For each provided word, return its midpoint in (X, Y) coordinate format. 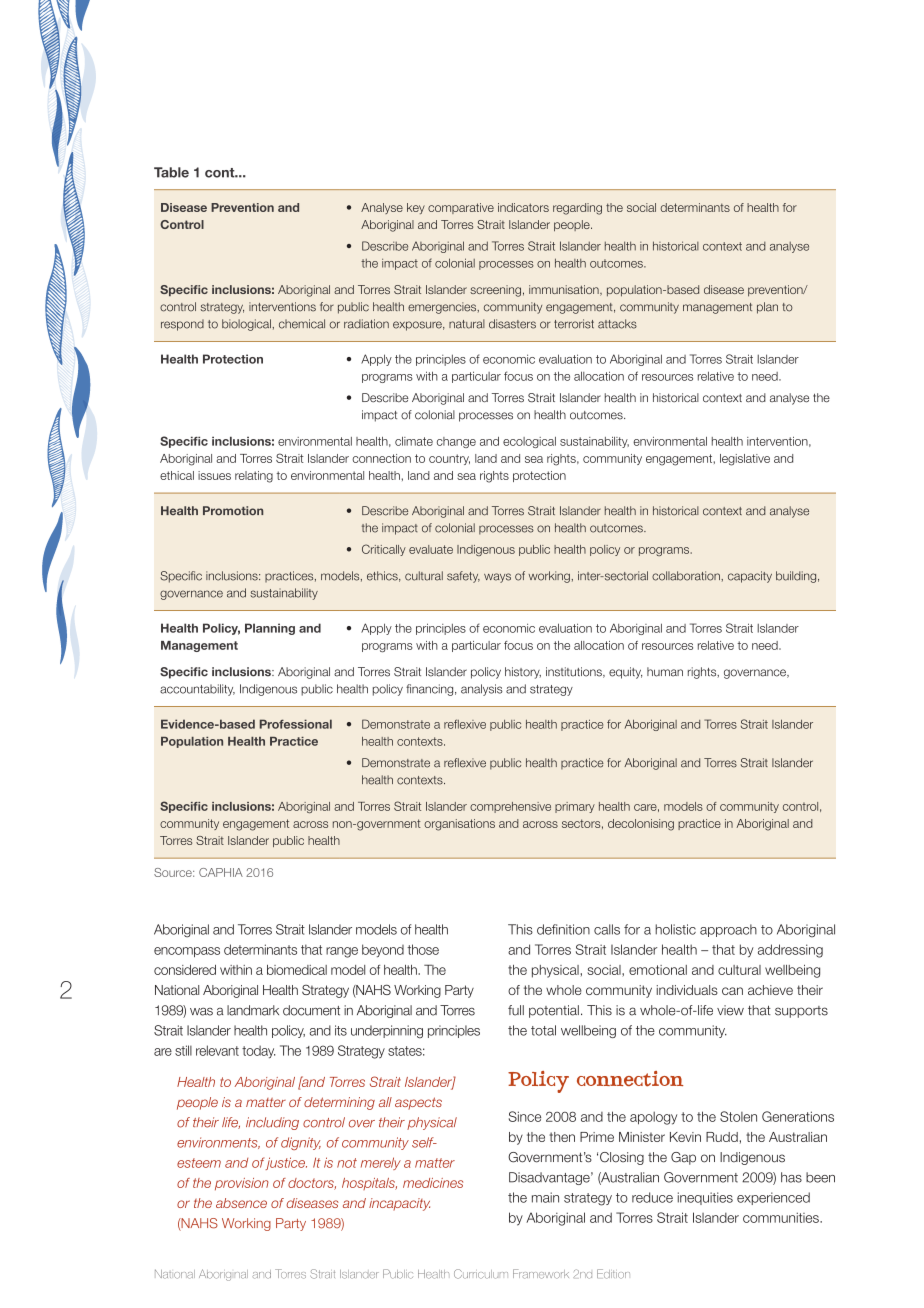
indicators (523, 207)
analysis (482, 690)
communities (782, 1217)
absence (241, 1203)
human (665, 672)
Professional (296, 724)
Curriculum (481, 1274)
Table (171, 172)
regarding (577, 209)
